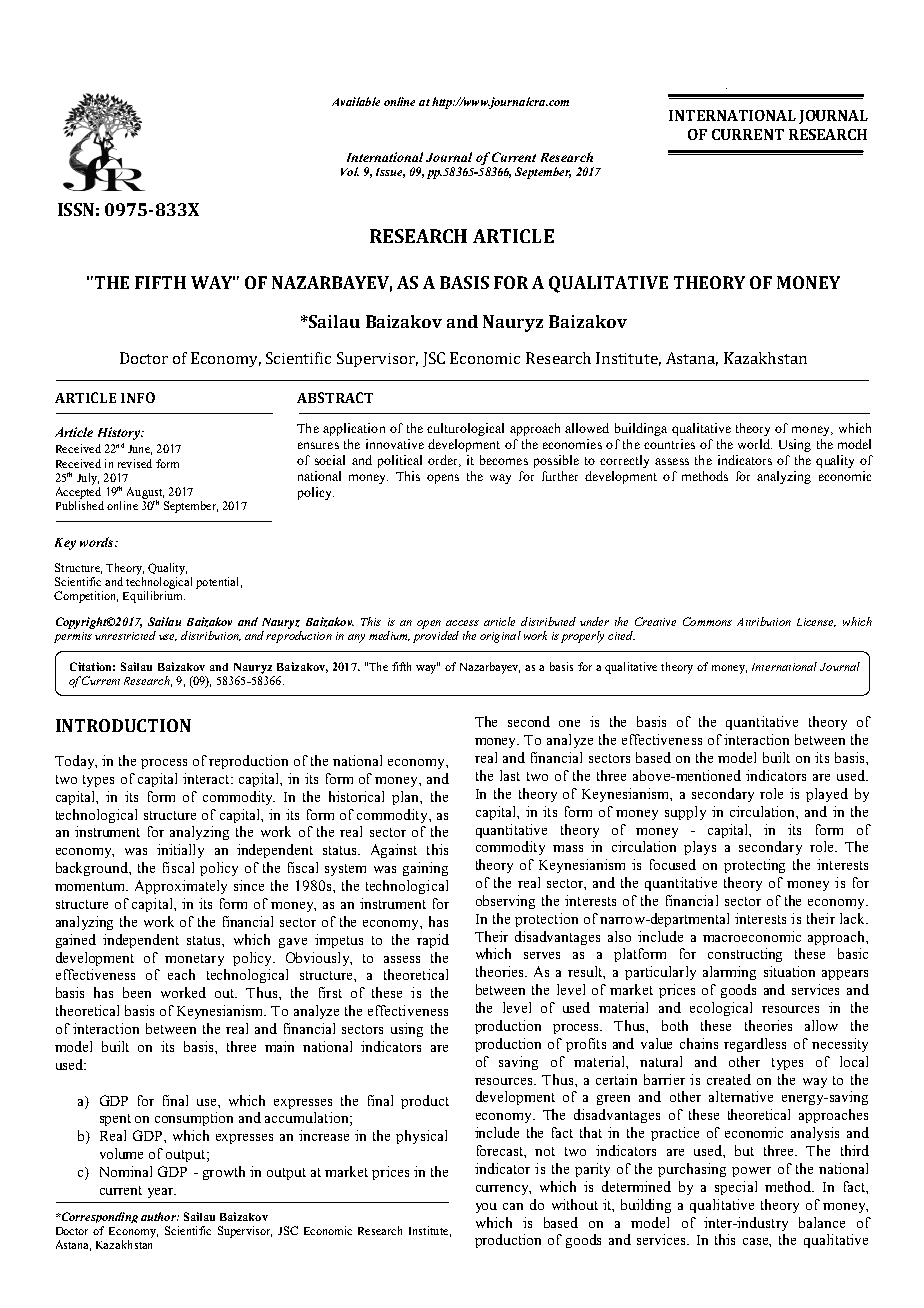 The height and width of the image is (1308, 924). I want to click on profits, so click(586, 1045).
